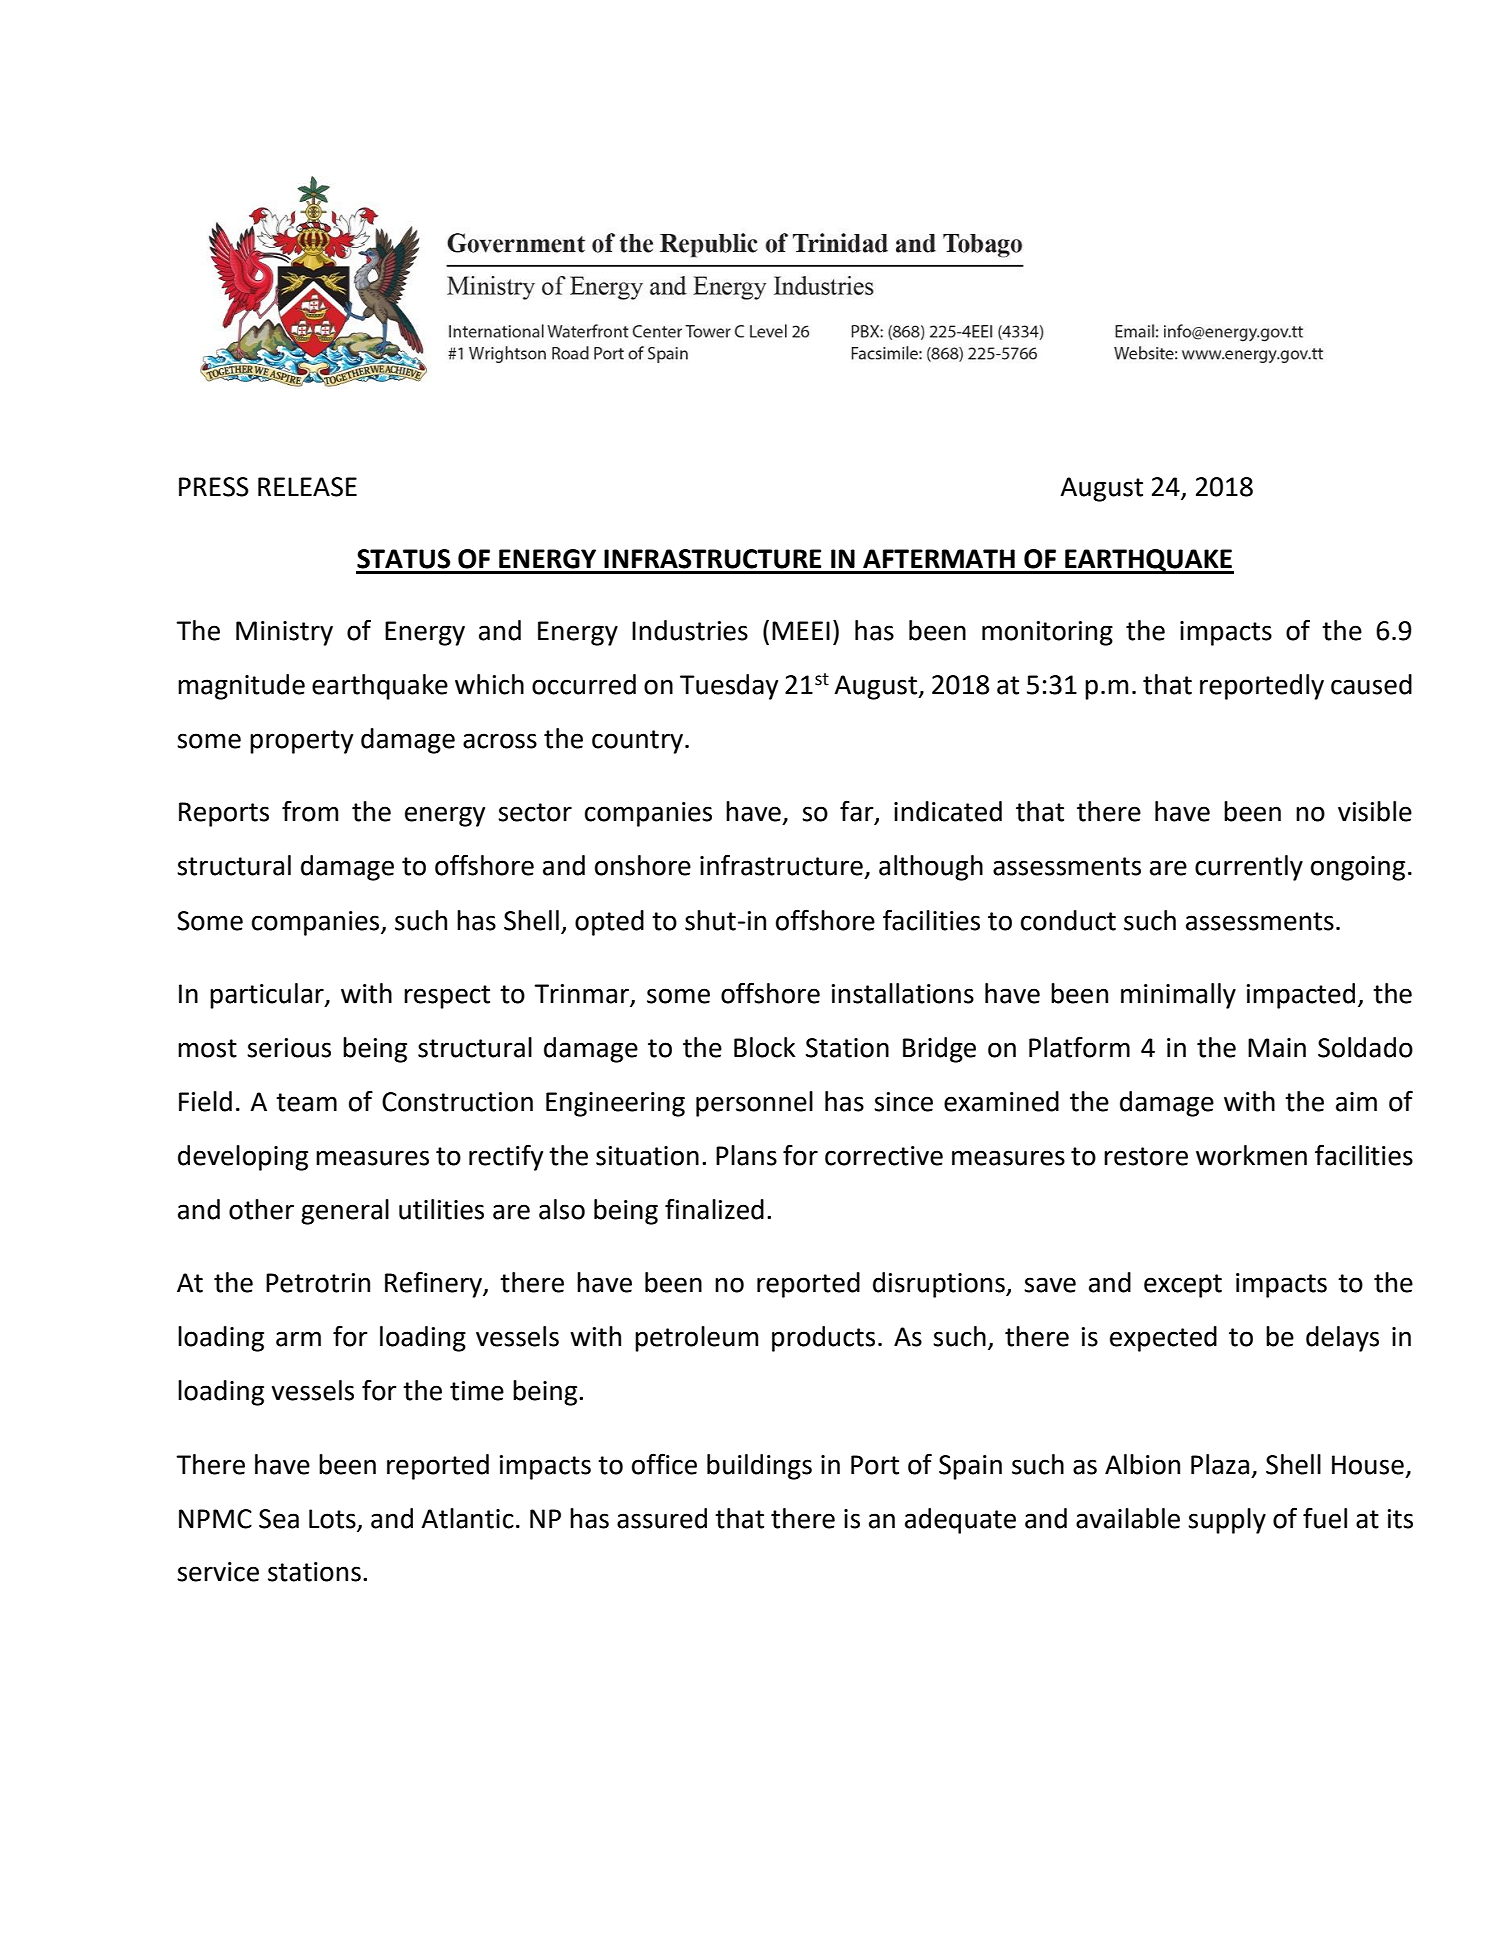 The width and height of the screenshot is (1502, 1943). What do you see at coordinates (307, 487) in the screenshot?
I see `RELEASE` at bounding box center [307, 487].
